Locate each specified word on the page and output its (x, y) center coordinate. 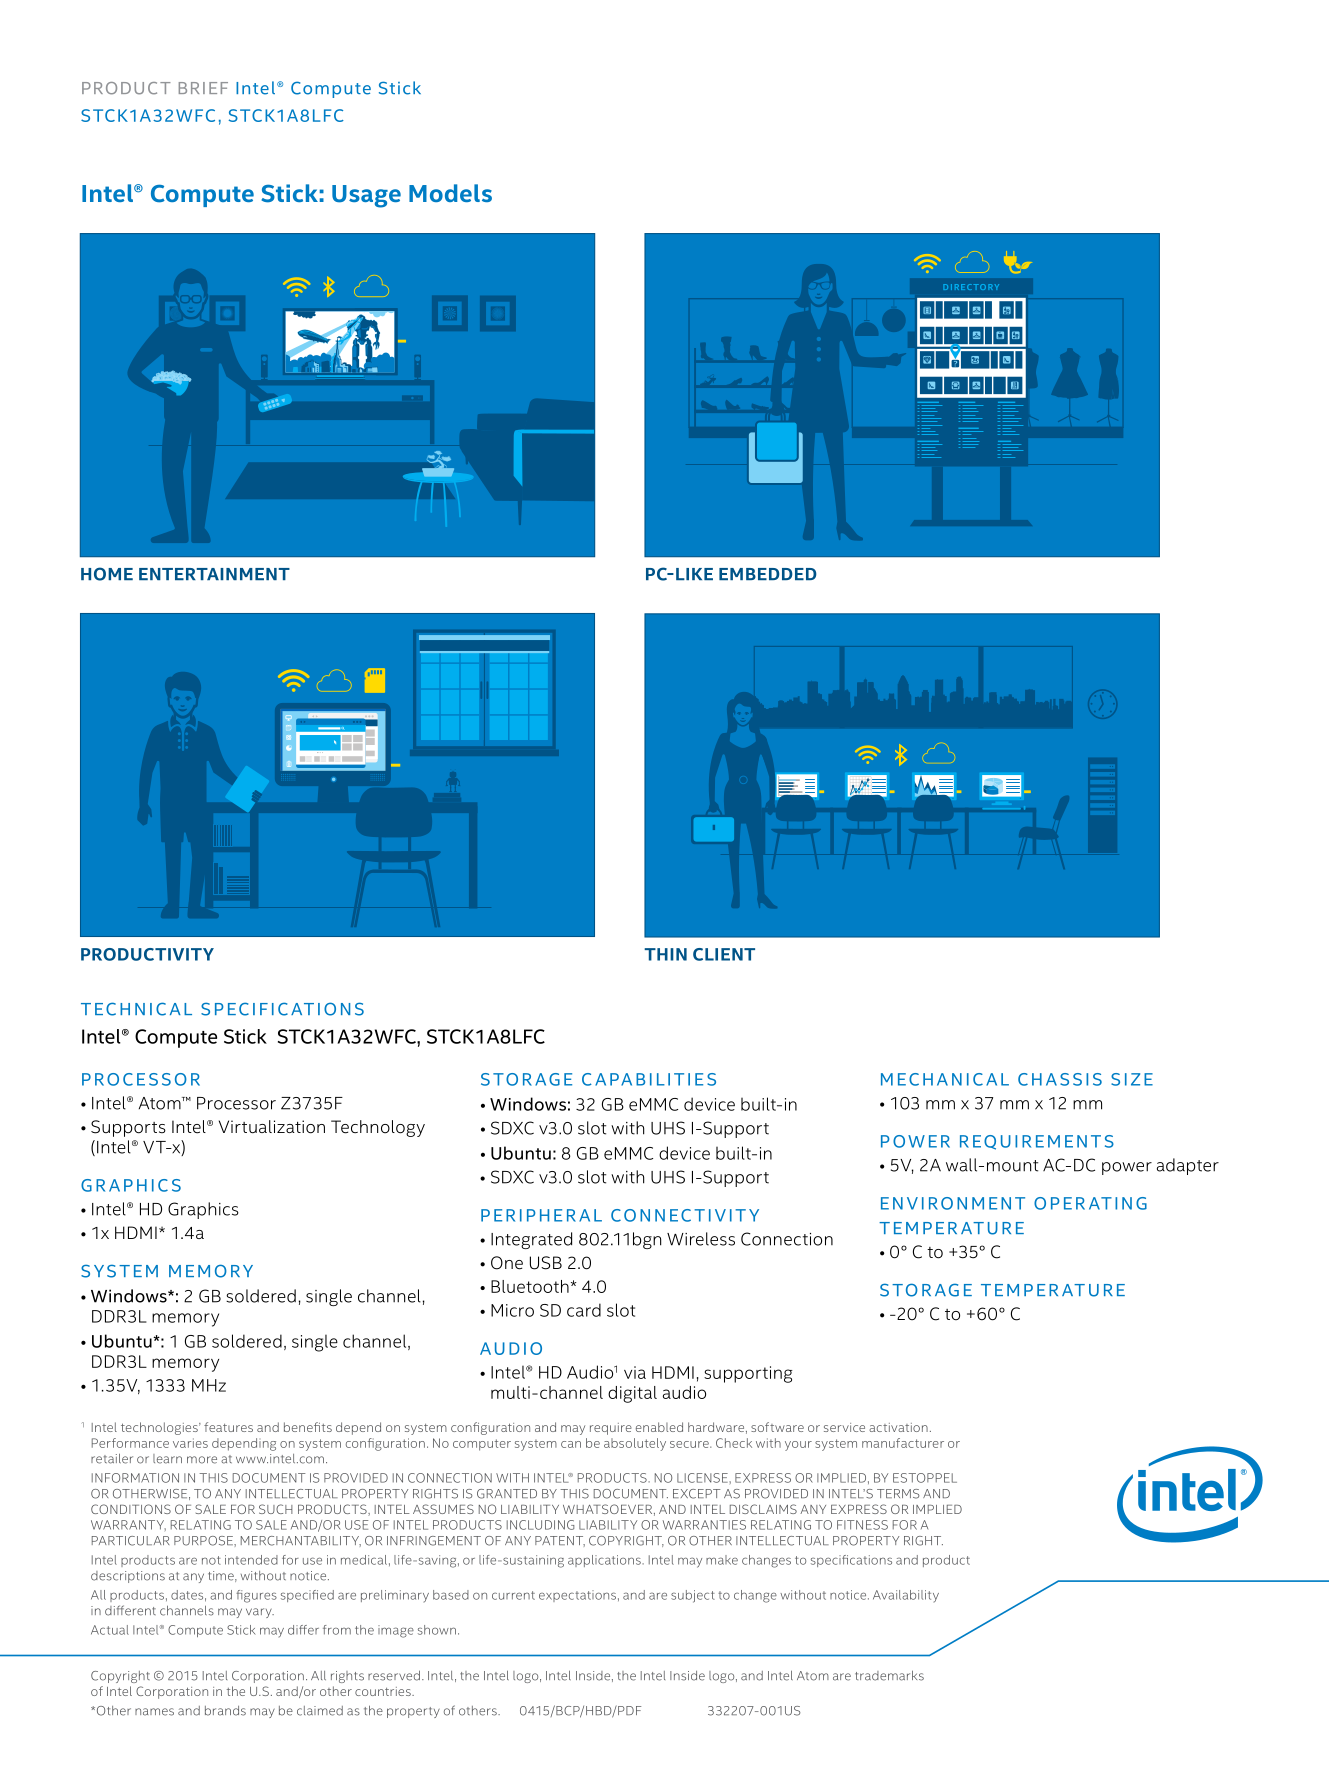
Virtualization (272, 1127)
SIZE (1132, 1079)
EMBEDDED (768, 574)
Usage (366, 196)
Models (450, 193)
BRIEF (203, 88)
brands (225, 1711)
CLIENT (724, 954)
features (228, 1427)
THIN (665, 954)
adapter (1188, 1166)
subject (693, 1596)
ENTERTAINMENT (214, 574)
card (584, 1310)
